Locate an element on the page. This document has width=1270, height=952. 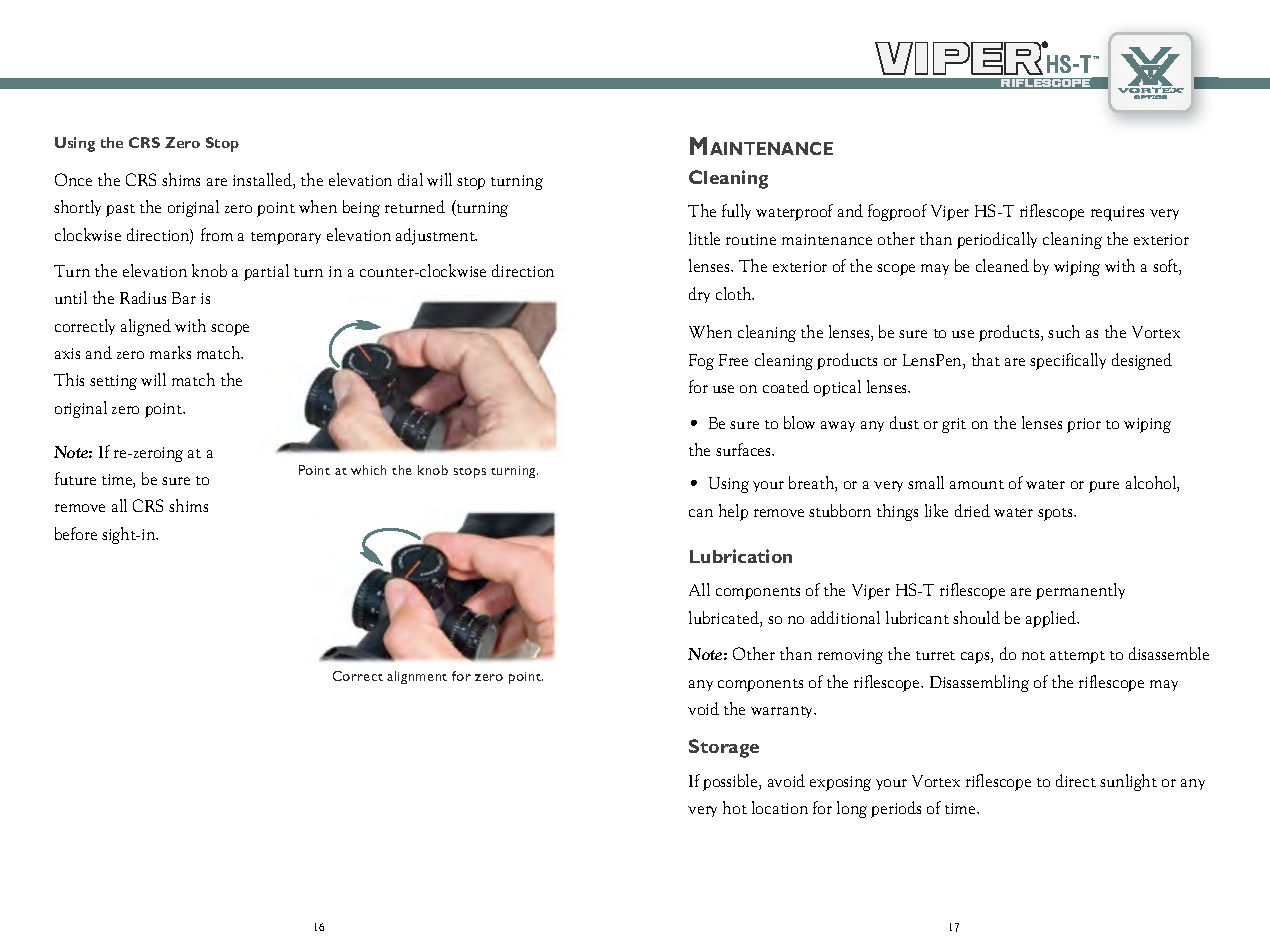
fully is located at coordinates (736, 212).
